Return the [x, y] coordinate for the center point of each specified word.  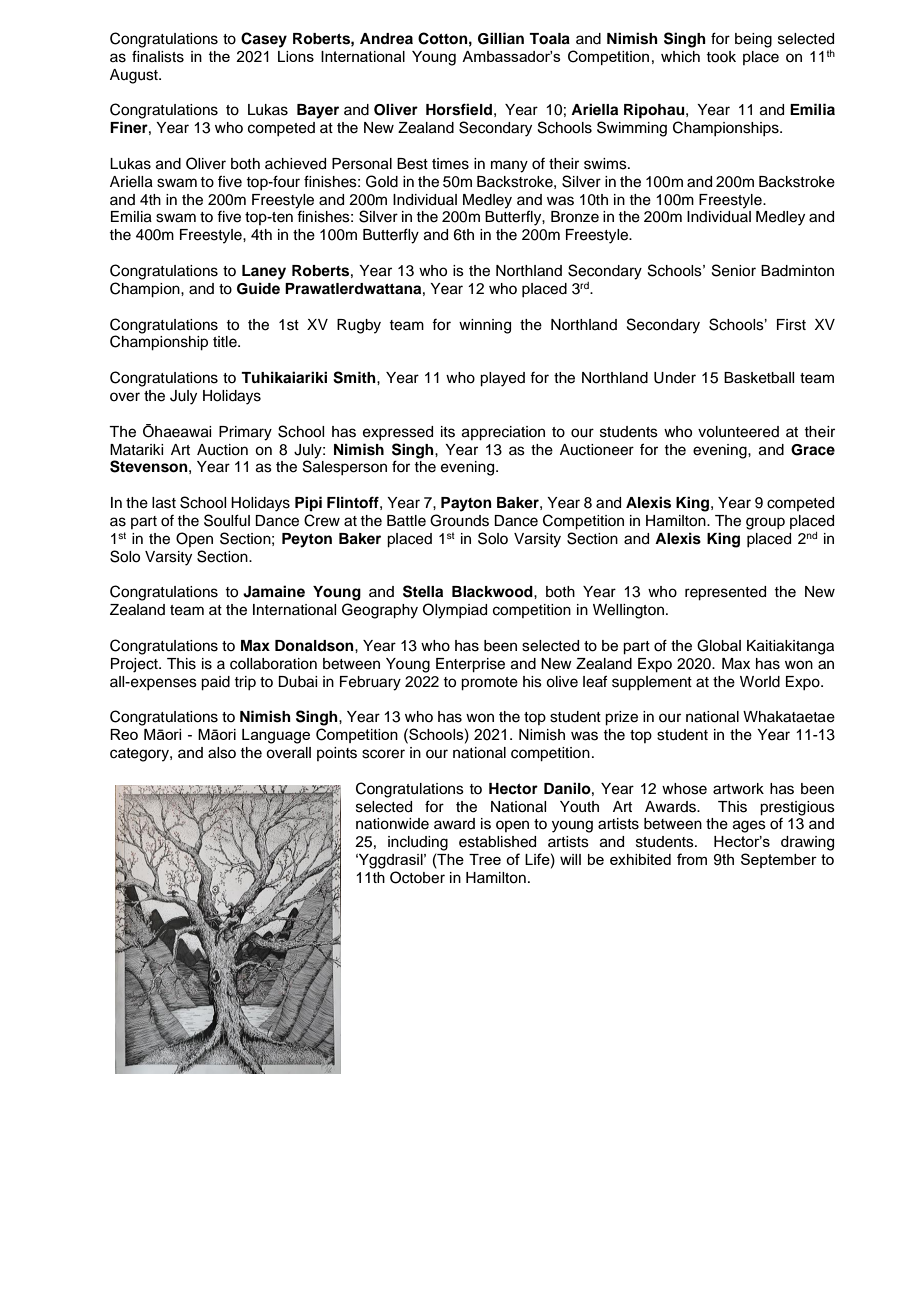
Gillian [501, 38]
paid [215, 683]
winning [485, 326]
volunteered [738, 432]
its [448, 432]
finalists [158, 56]
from [692, 859]
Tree [485, 859]
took [721, 57]
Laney [264, 272]
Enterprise [470, 665]
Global [719, 645]
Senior [734, 270]
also [222, 753]
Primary [245, 433]
